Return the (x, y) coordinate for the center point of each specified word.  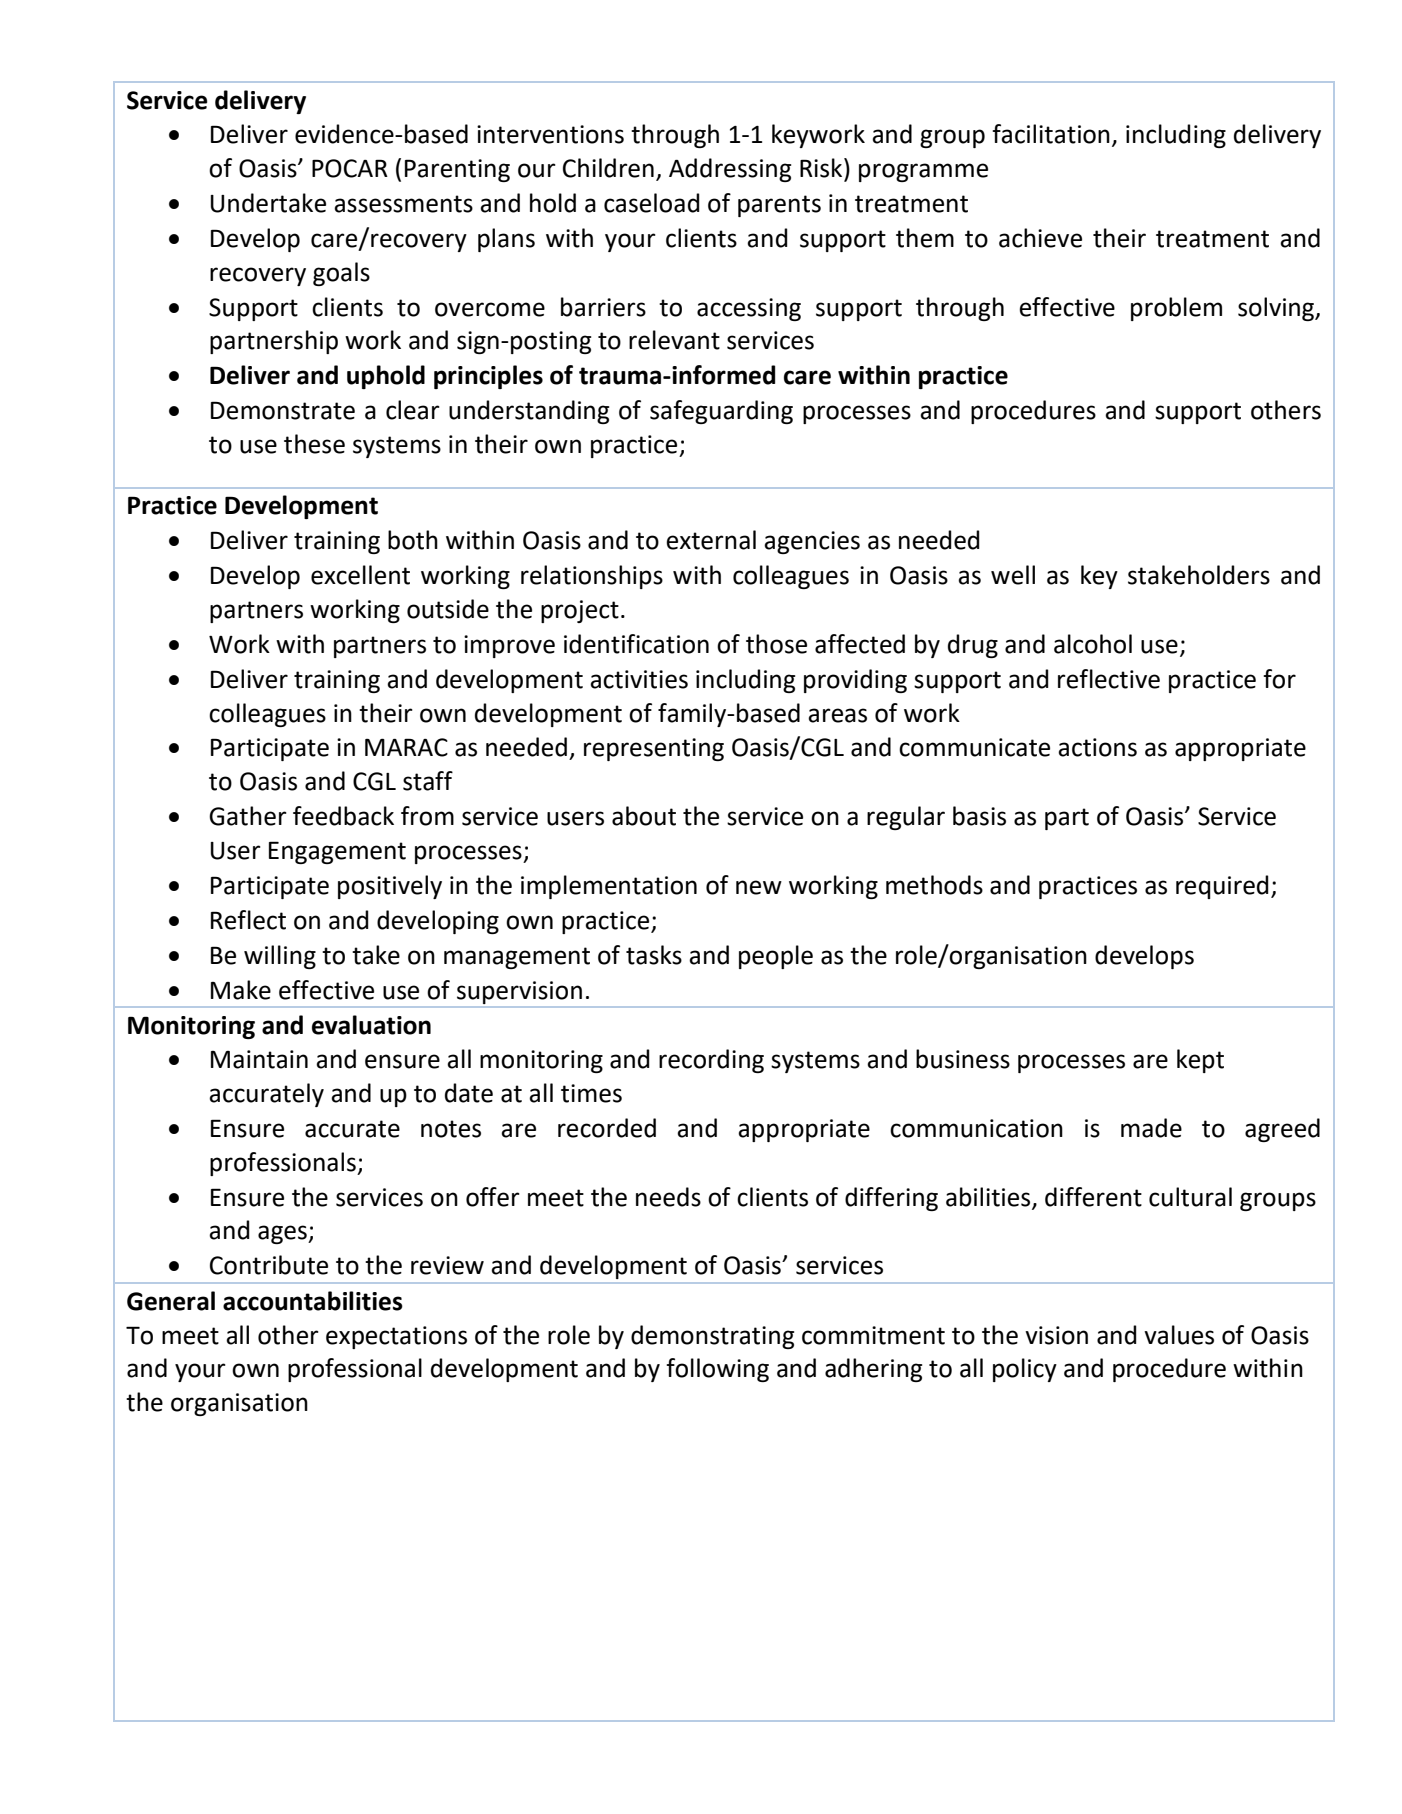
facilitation (1051, 134)
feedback (343, 816)
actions (1097, 747)
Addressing (730, 170)
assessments (403, 204)
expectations (396, 1337)
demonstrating (712, 1337)
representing (654, 749)
